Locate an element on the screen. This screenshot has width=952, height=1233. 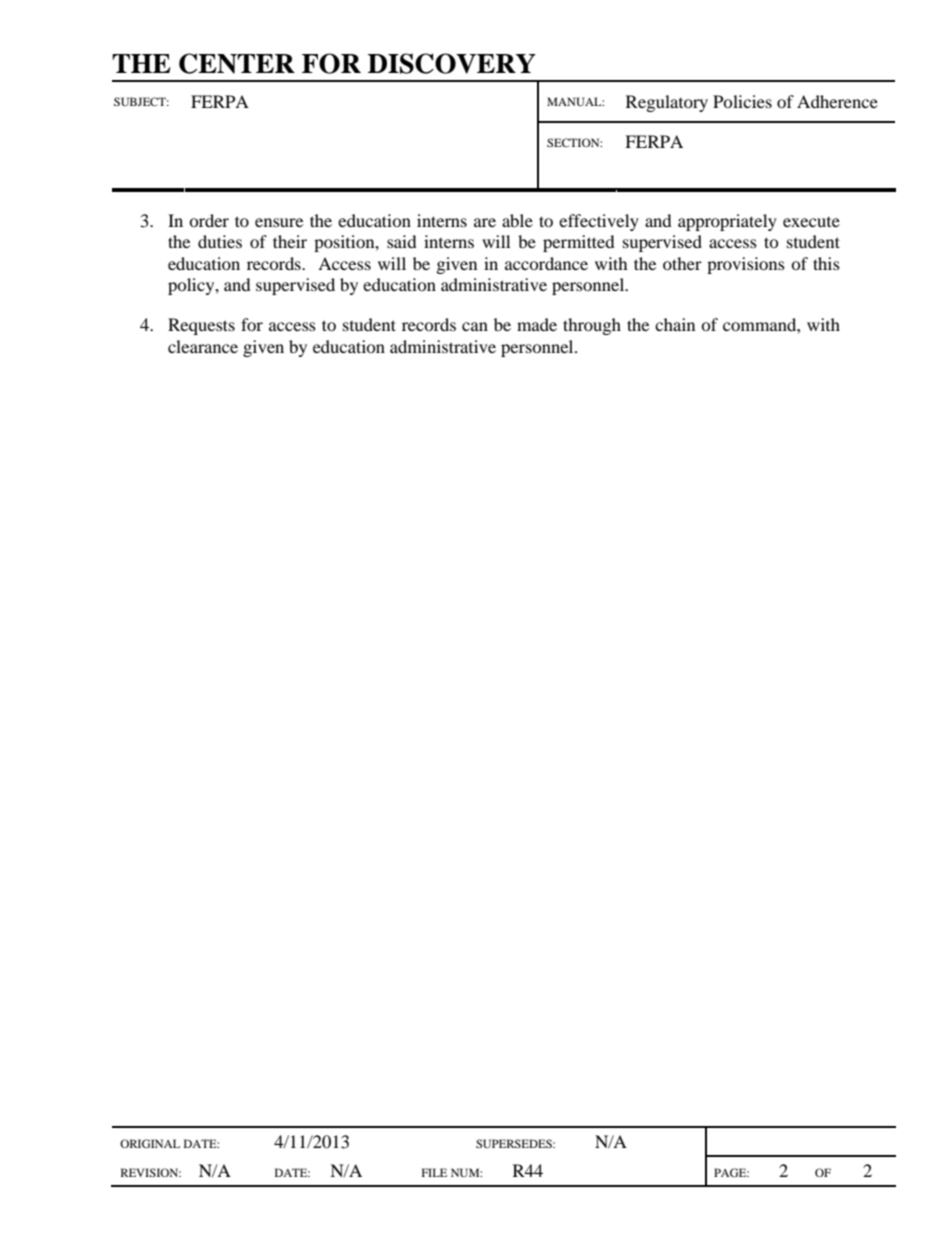
FILE is located at coordinates (434, 1172).
